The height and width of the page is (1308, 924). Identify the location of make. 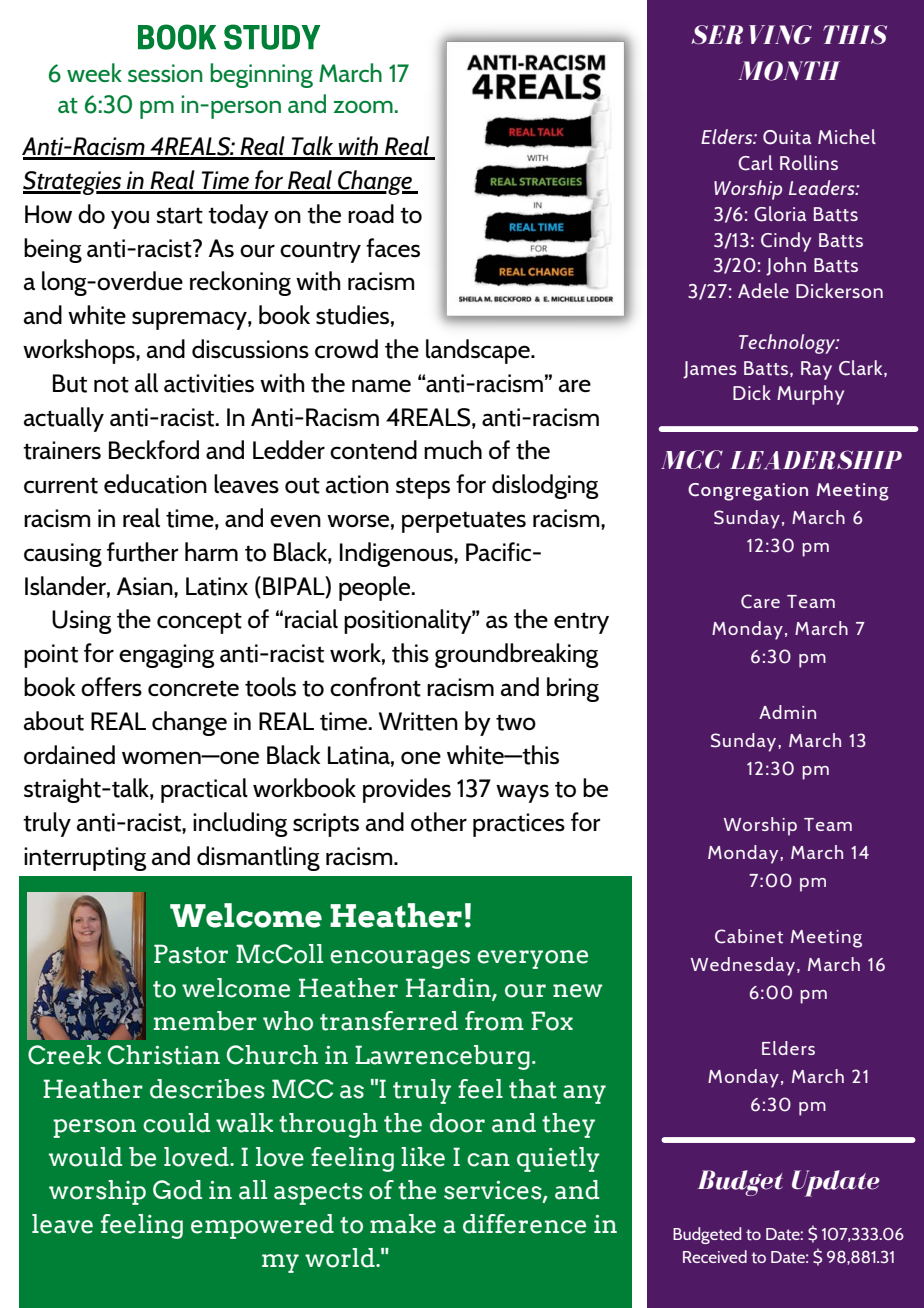
(403, 1224).
